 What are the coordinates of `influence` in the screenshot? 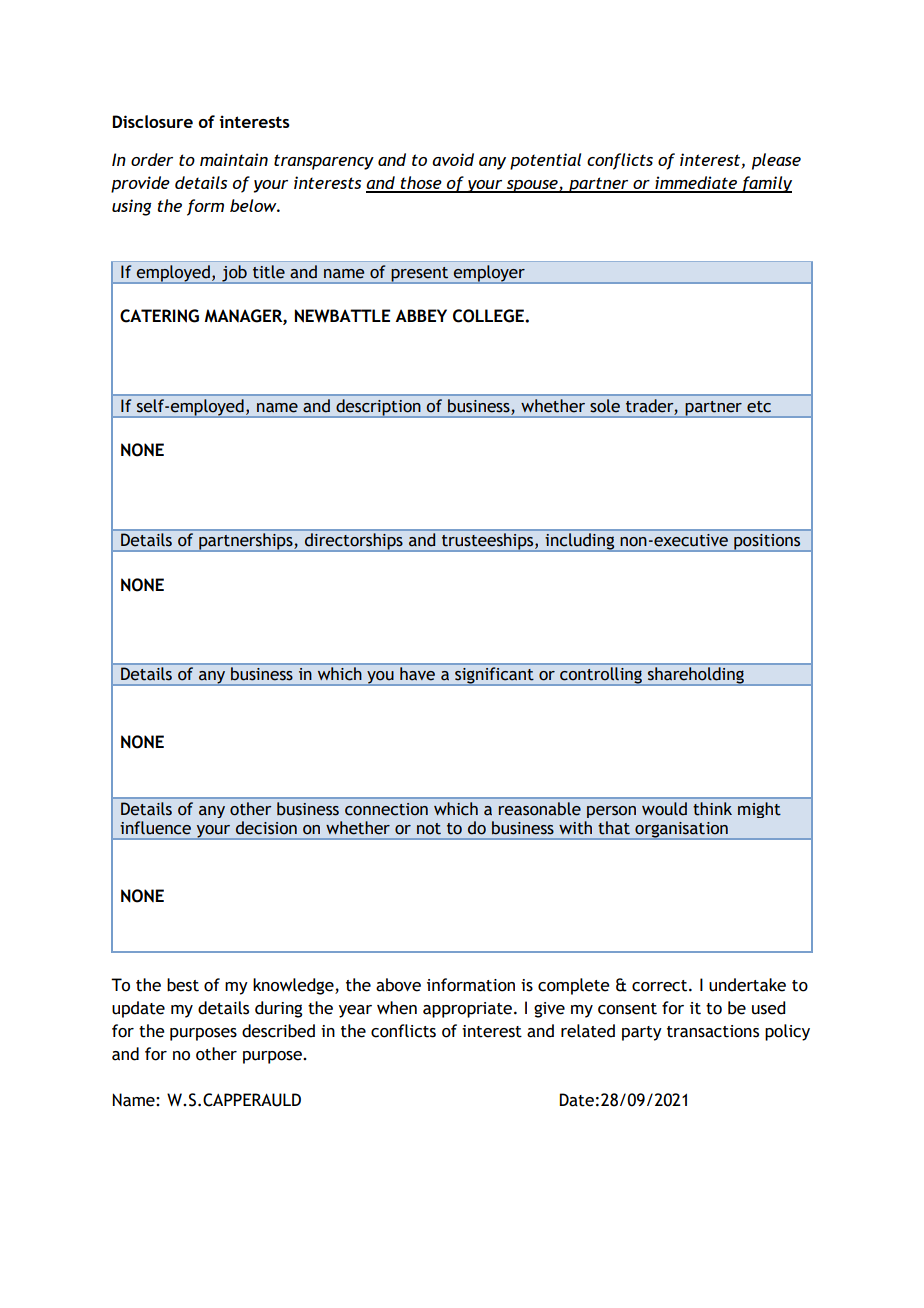 It's located at (155, 828).
